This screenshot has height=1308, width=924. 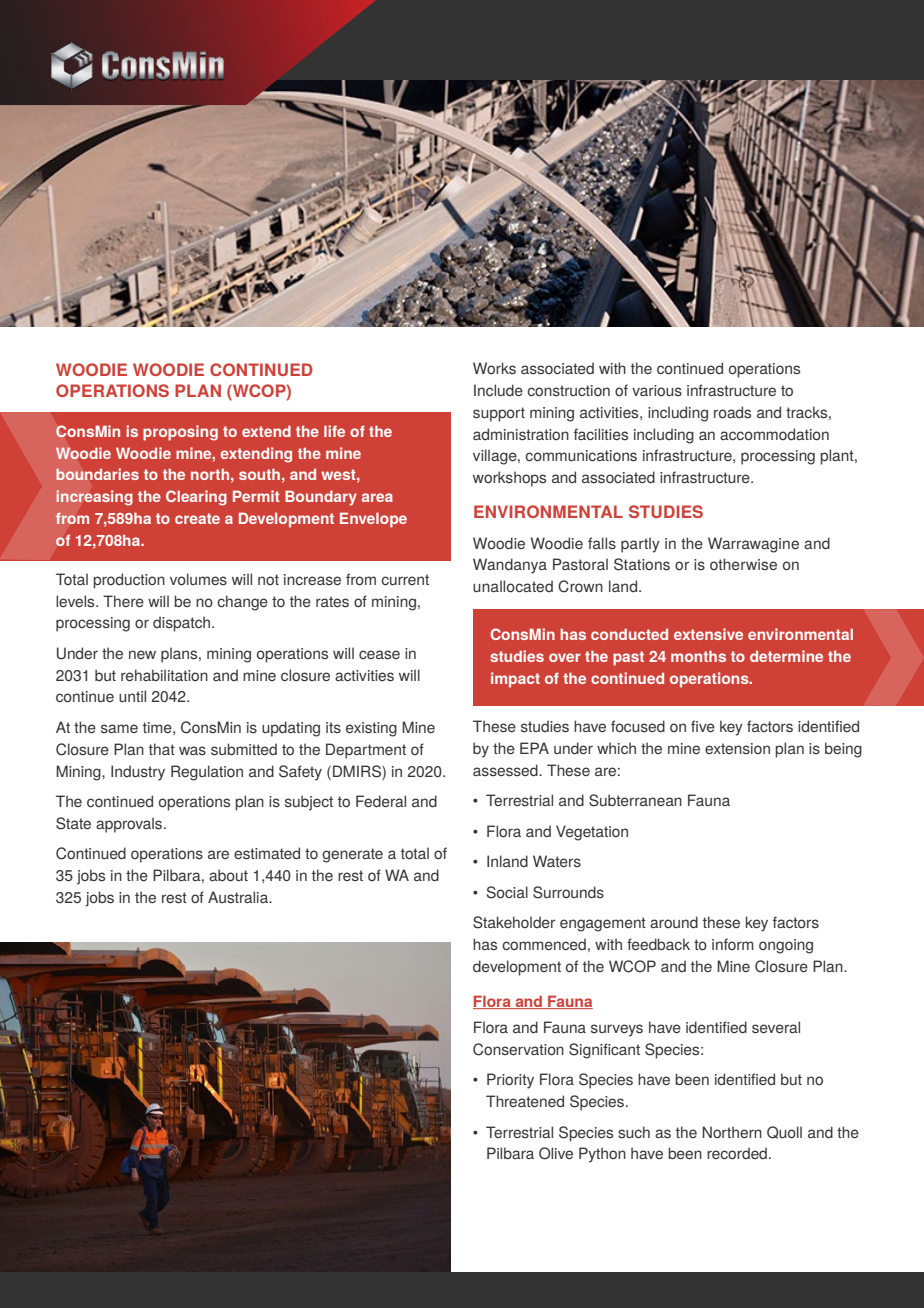 What do you see at coordinates (379, 654) in the screenshot?
I see `cease` at bounding box center [379, 654].
